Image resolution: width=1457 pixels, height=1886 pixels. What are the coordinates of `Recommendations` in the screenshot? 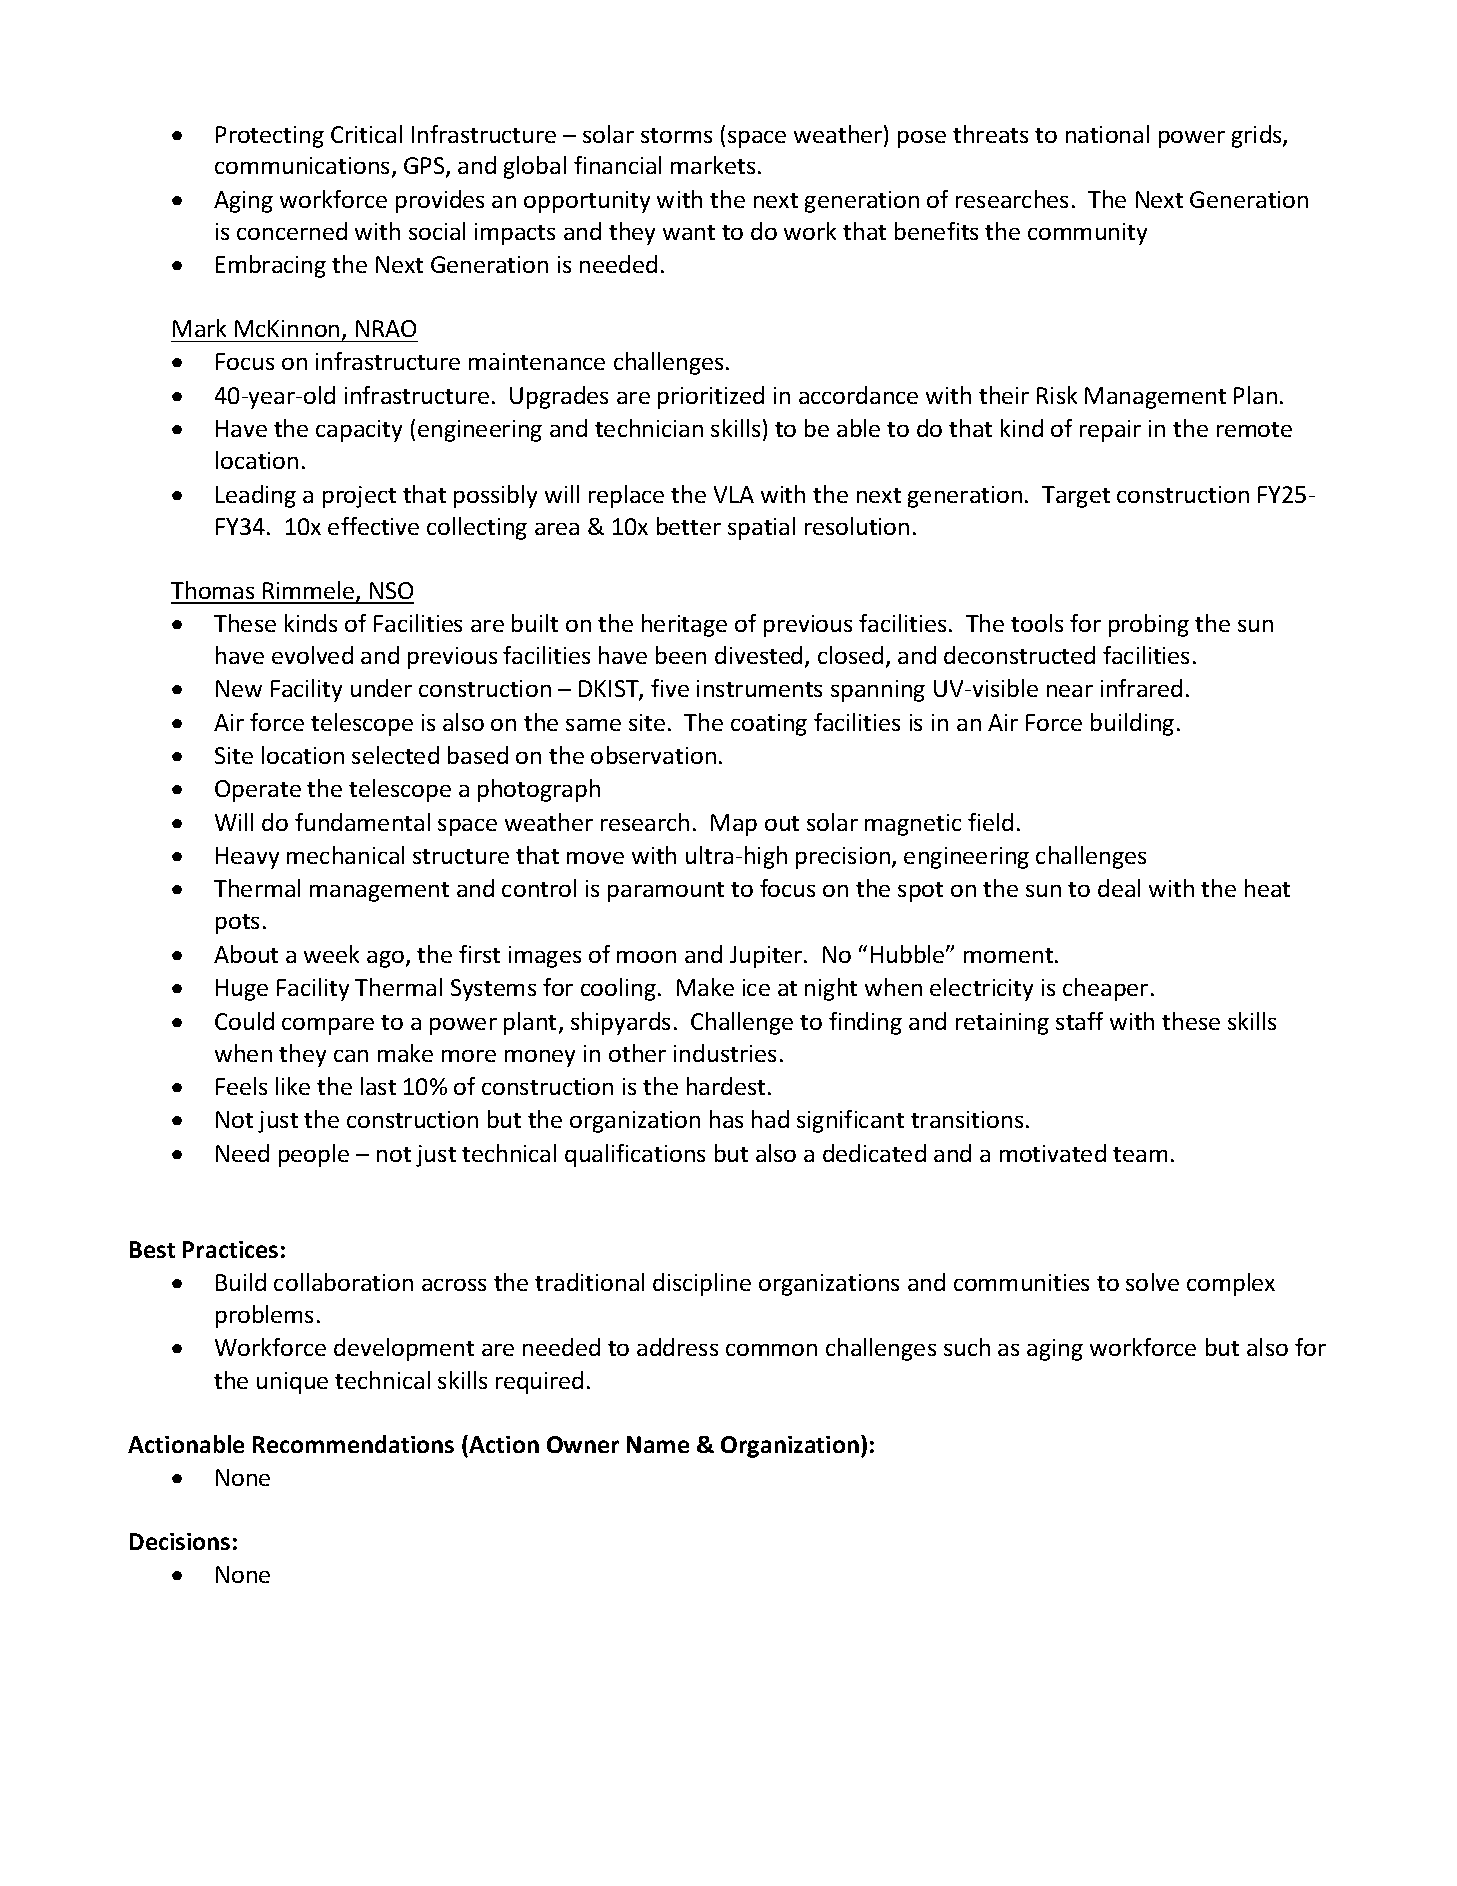 It's located at (353, 1444).
